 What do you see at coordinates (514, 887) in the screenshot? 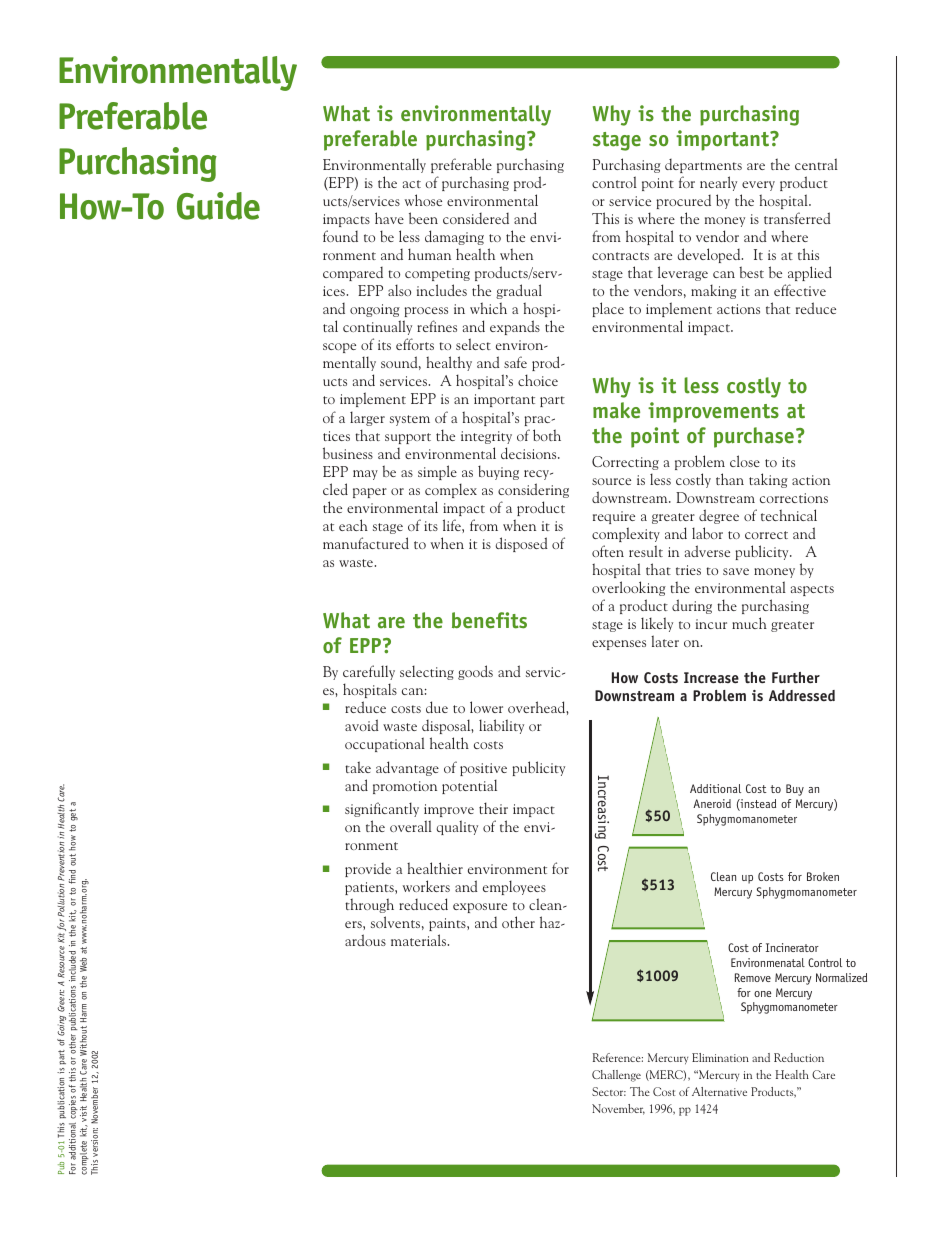
I see `employees` at bounding box center [514, 887].
